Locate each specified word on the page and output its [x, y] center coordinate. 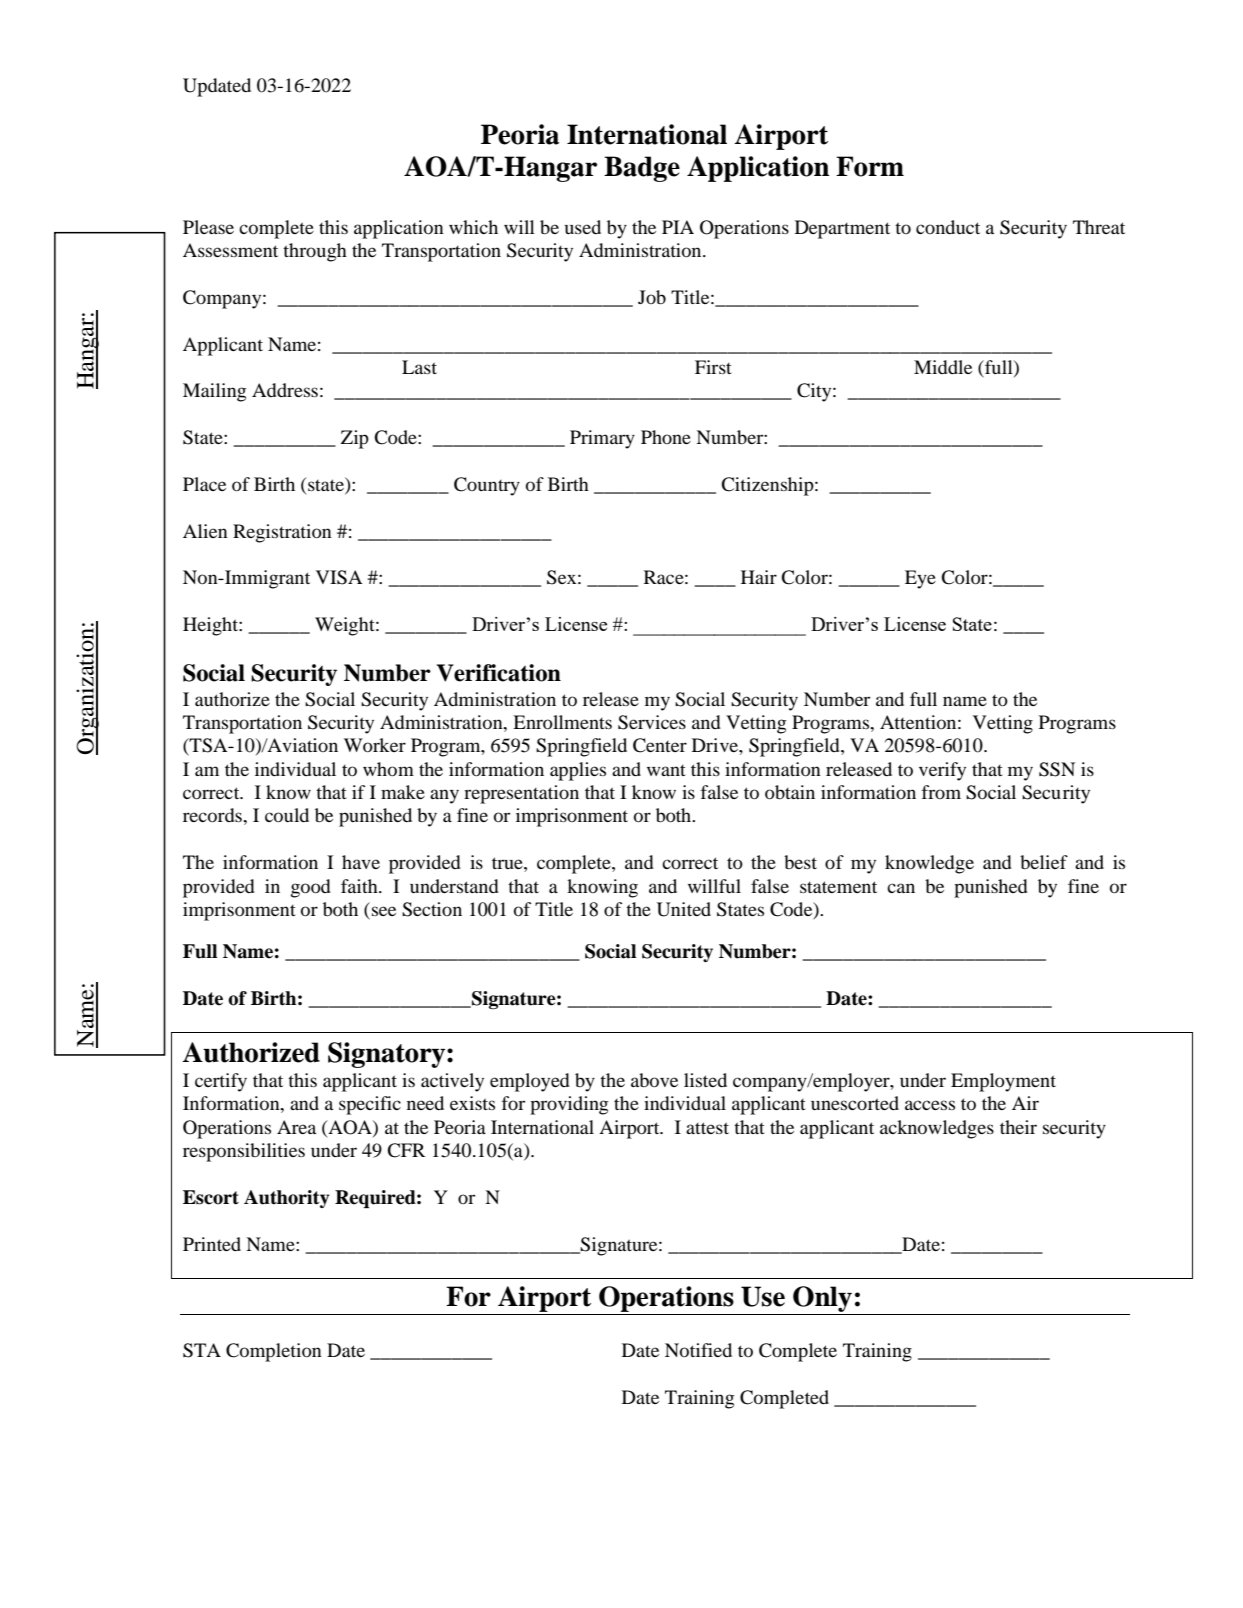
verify [942, 771]
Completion [274, 1352]
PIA [678, 227]
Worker [375, 745]
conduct [948, 227]
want [666, 770]
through [315, 252]
